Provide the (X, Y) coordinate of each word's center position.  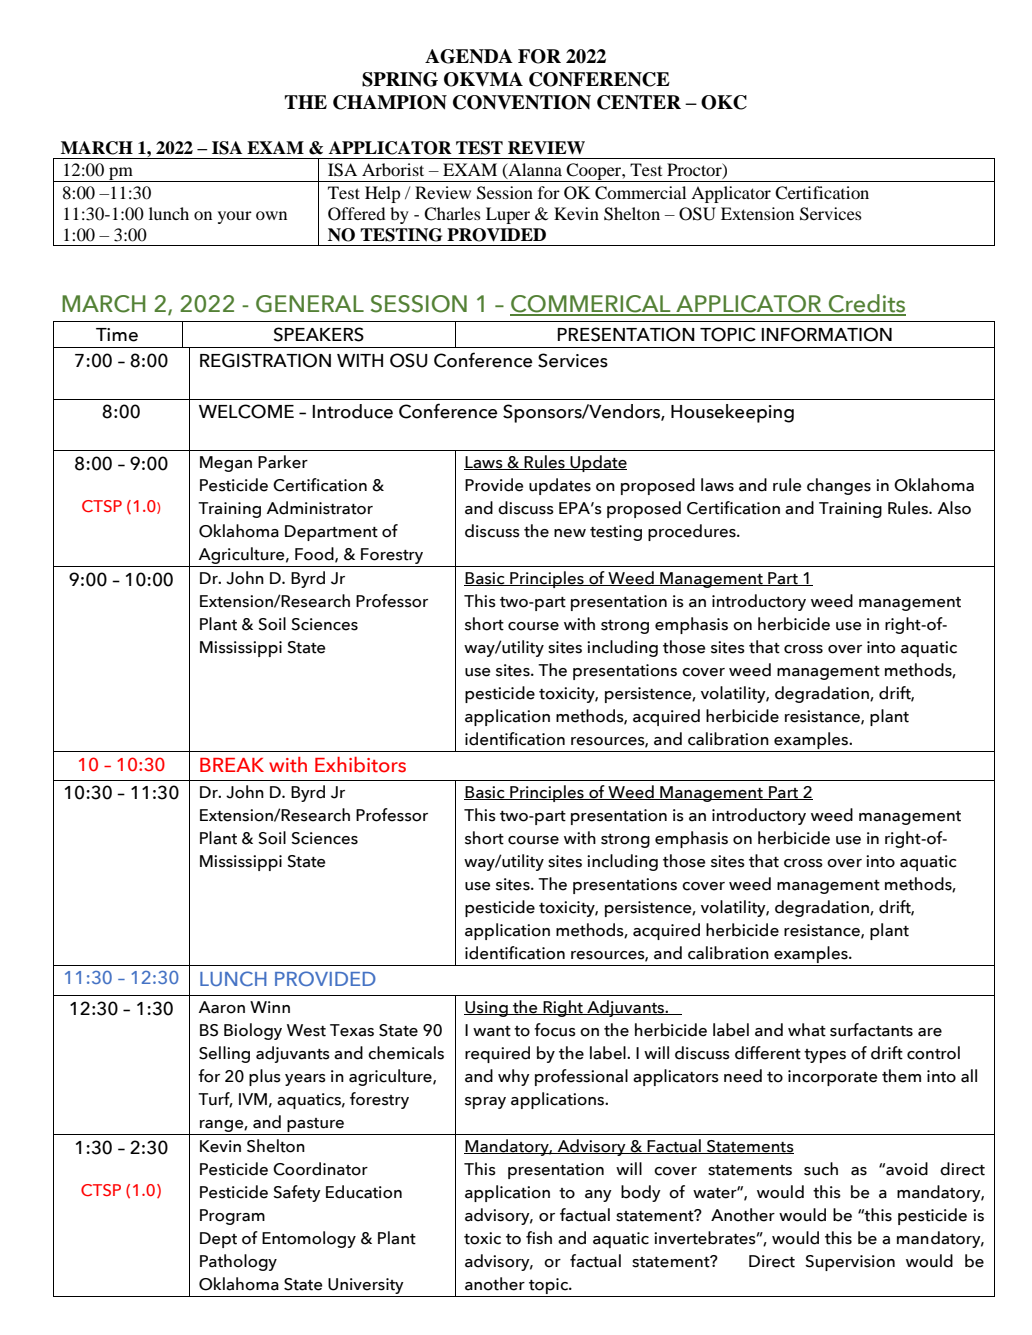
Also (954, 508)
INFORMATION (826, 334)
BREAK (232, 765)
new (570, 533)
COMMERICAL (591, 305)
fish (539, 1238)
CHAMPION (390, 102)
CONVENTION (522, 102)
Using (487, 1009)
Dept (218, 1240)
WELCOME (246, 411)
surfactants (871, 1030)
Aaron (222, 1007)
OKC (724, 102)
